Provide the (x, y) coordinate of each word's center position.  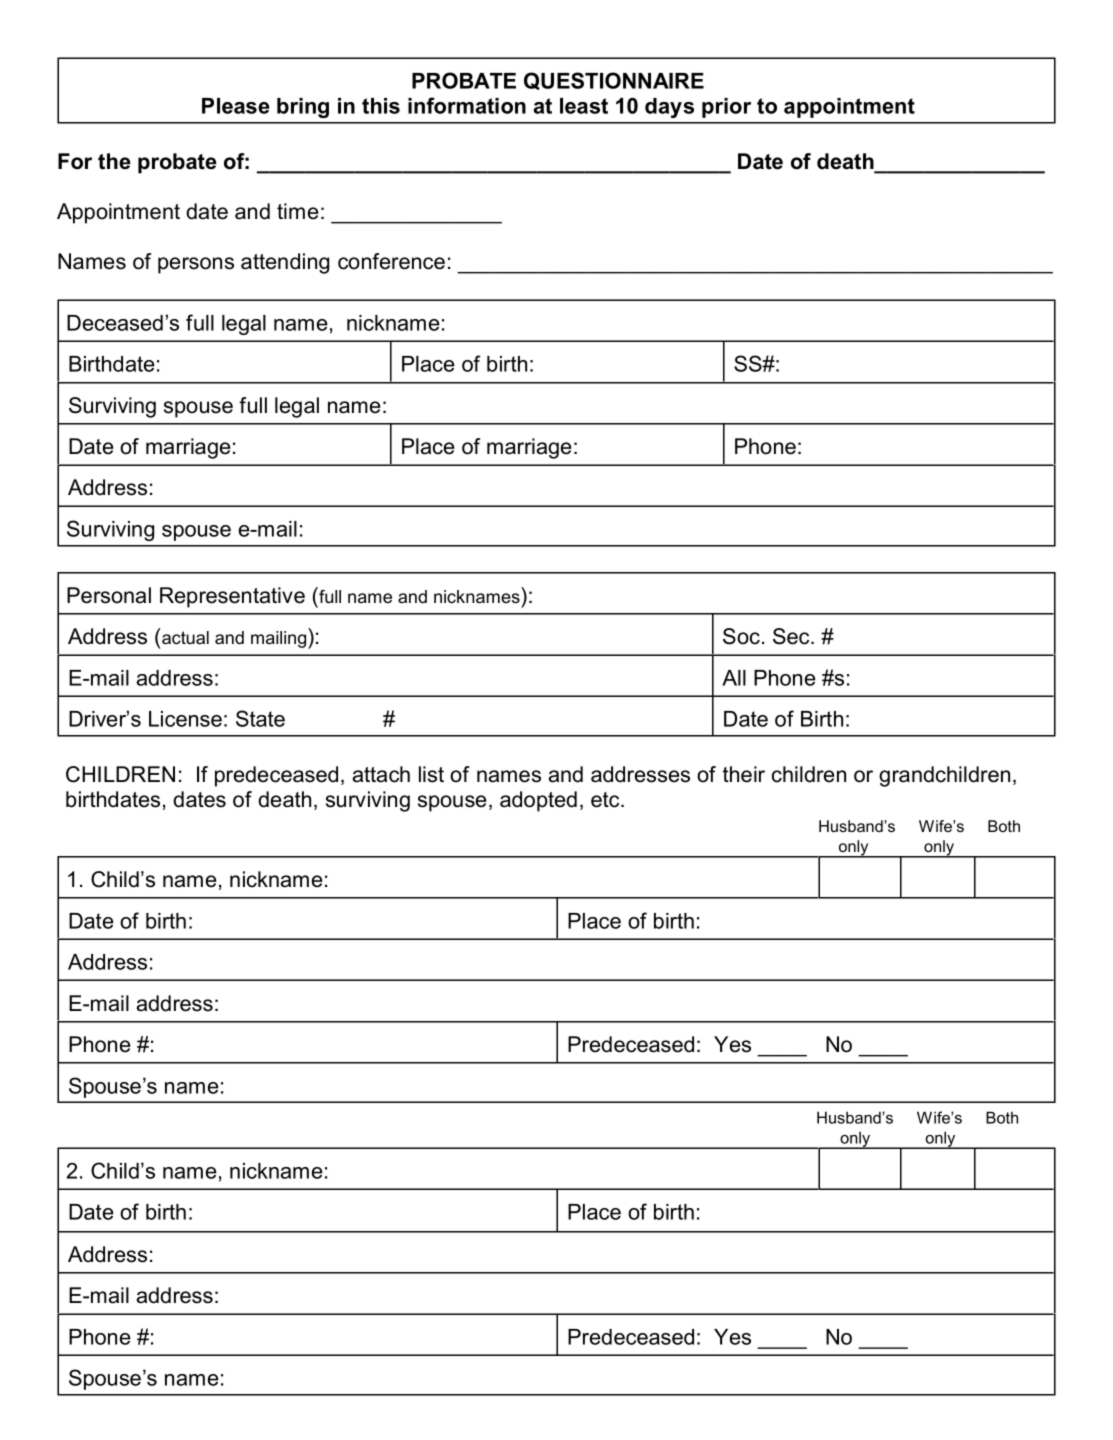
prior (726, 108)
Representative (232, 597)
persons (196, 265)
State (260, 718)
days (669, 108)
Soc (741, 636)
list (431, 774)
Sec (792, 636)
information (467, 105)
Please (236, 106)
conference (391, 261)
